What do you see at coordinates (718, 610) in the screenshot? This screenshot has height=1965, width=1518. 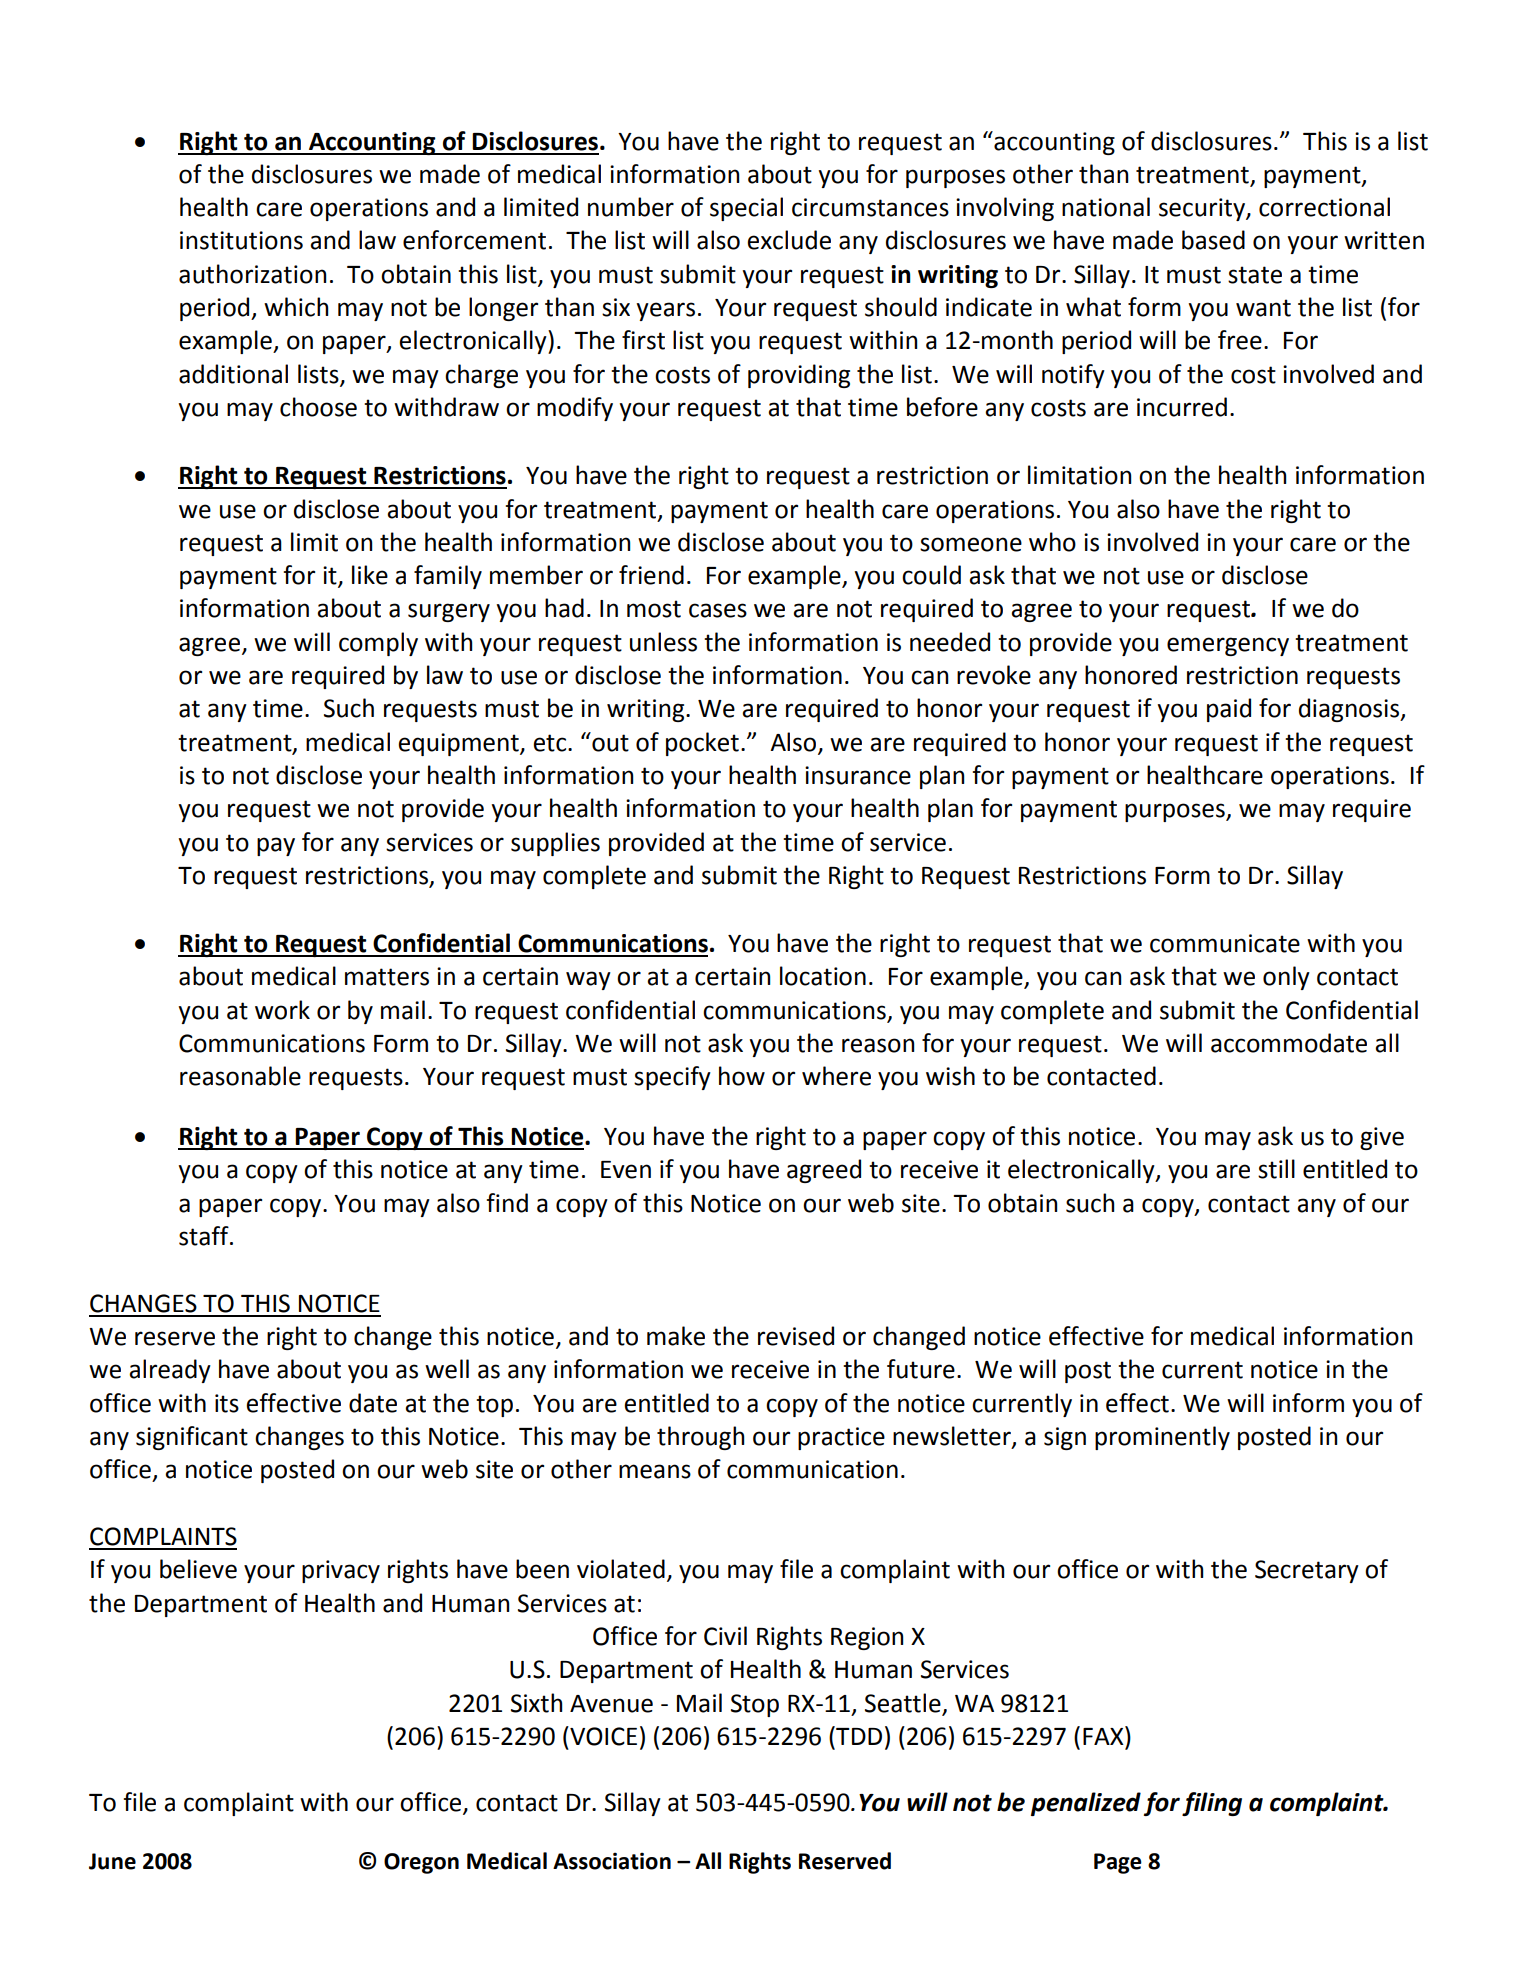 I see `cases` at bounding box center [718, 610].
